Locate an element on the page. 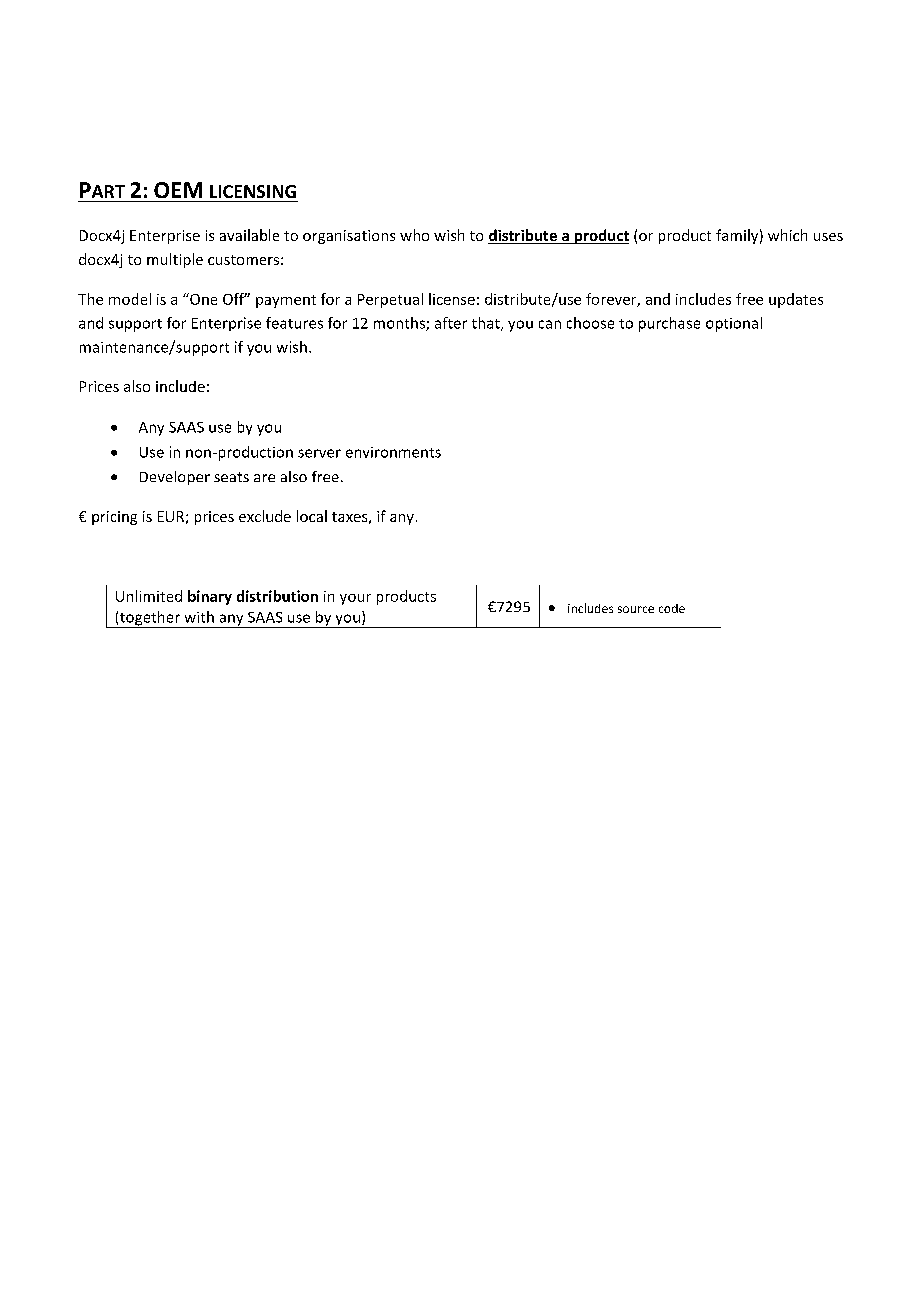 This image has width=924, height=1308. optional is located at coordinates (734, 324).
